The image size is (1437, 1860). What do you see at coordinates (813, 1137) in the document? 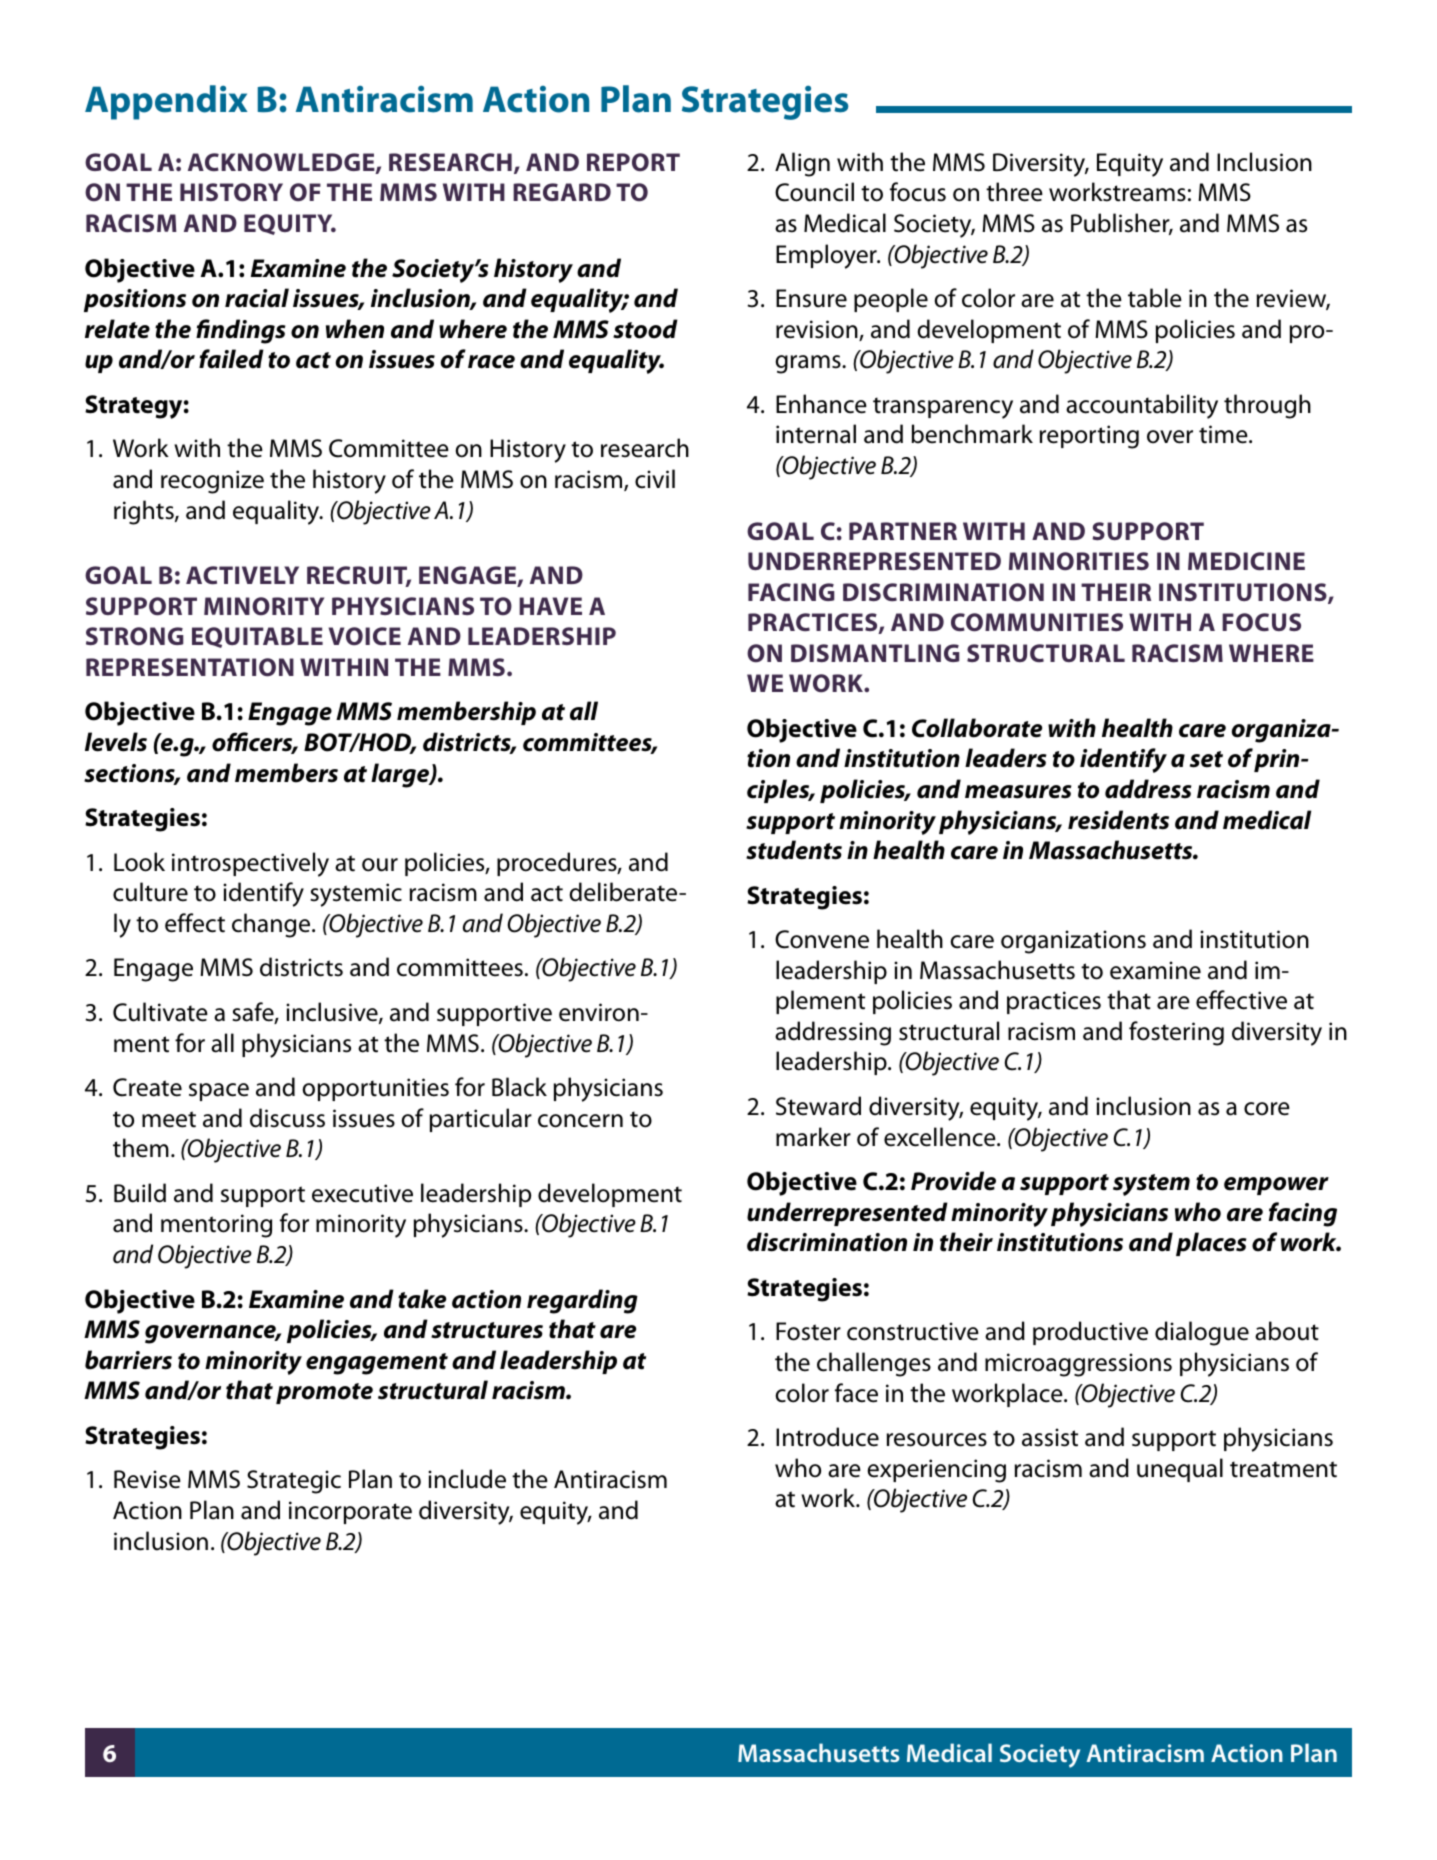
I see `marker` at bounding box center [813, 1137].
